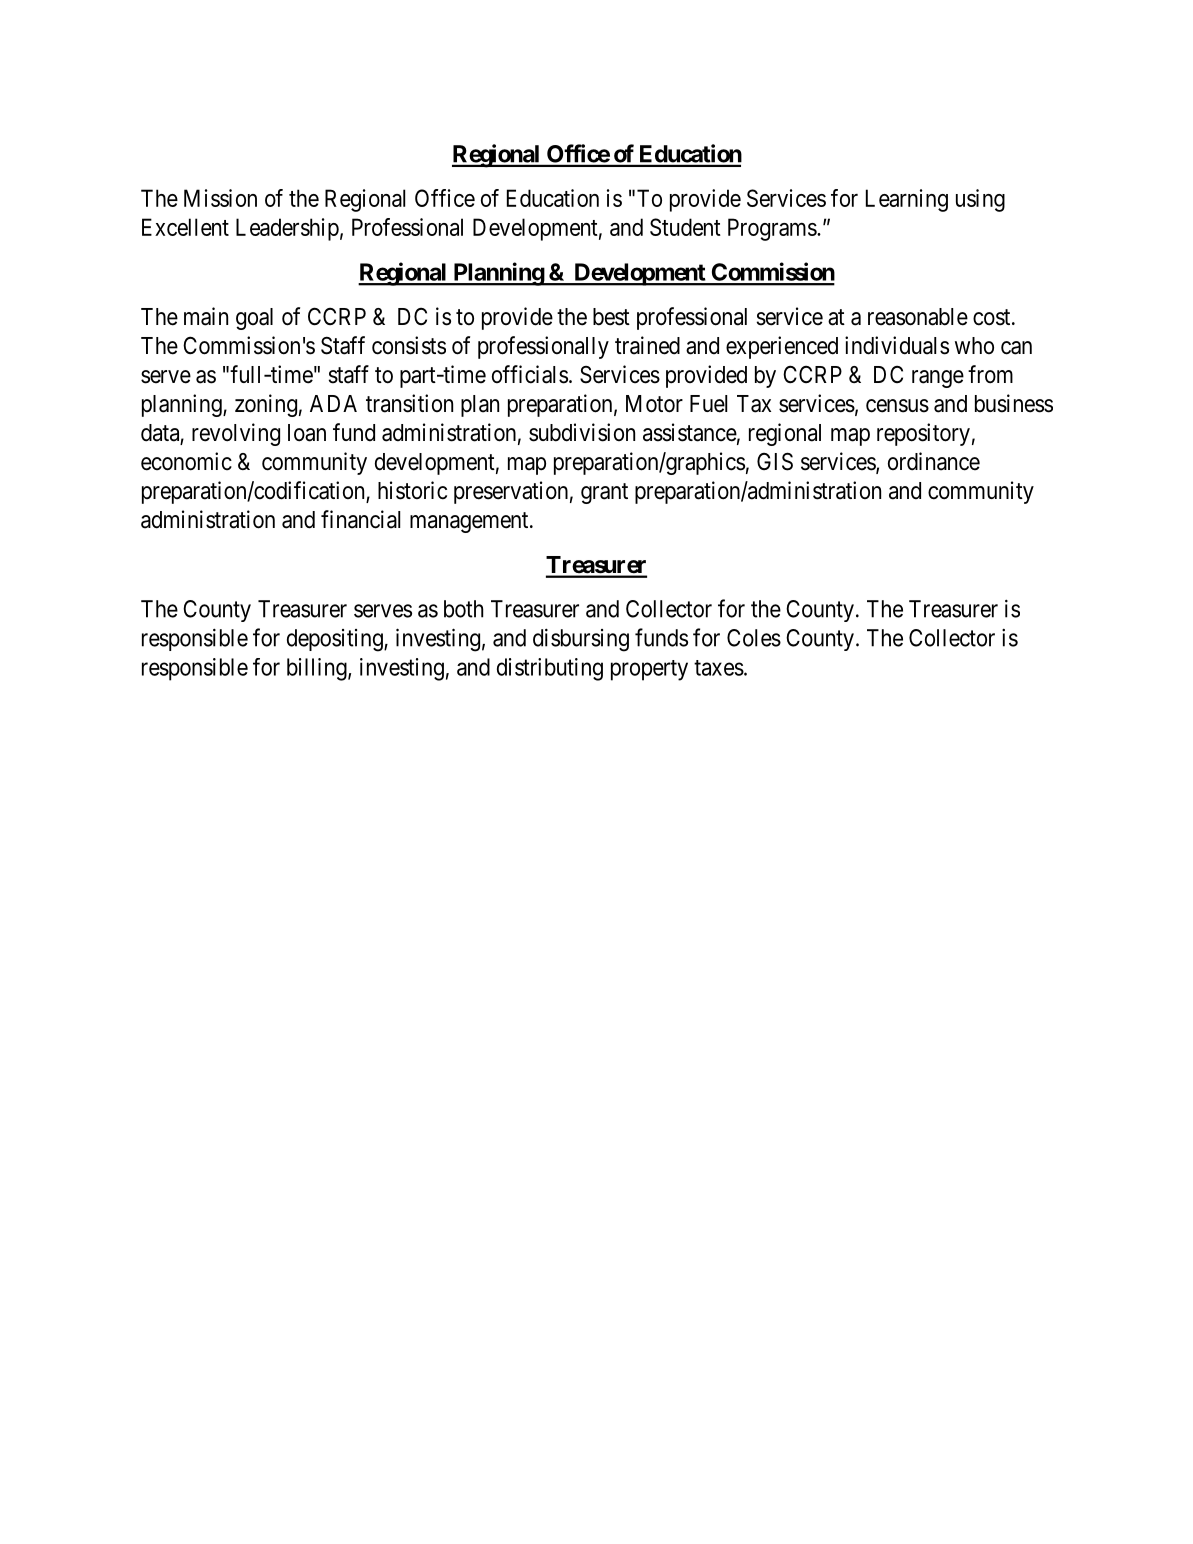  Describe the element at coordinates (604, 493) in the screenshot. I see `grant` at that location.
